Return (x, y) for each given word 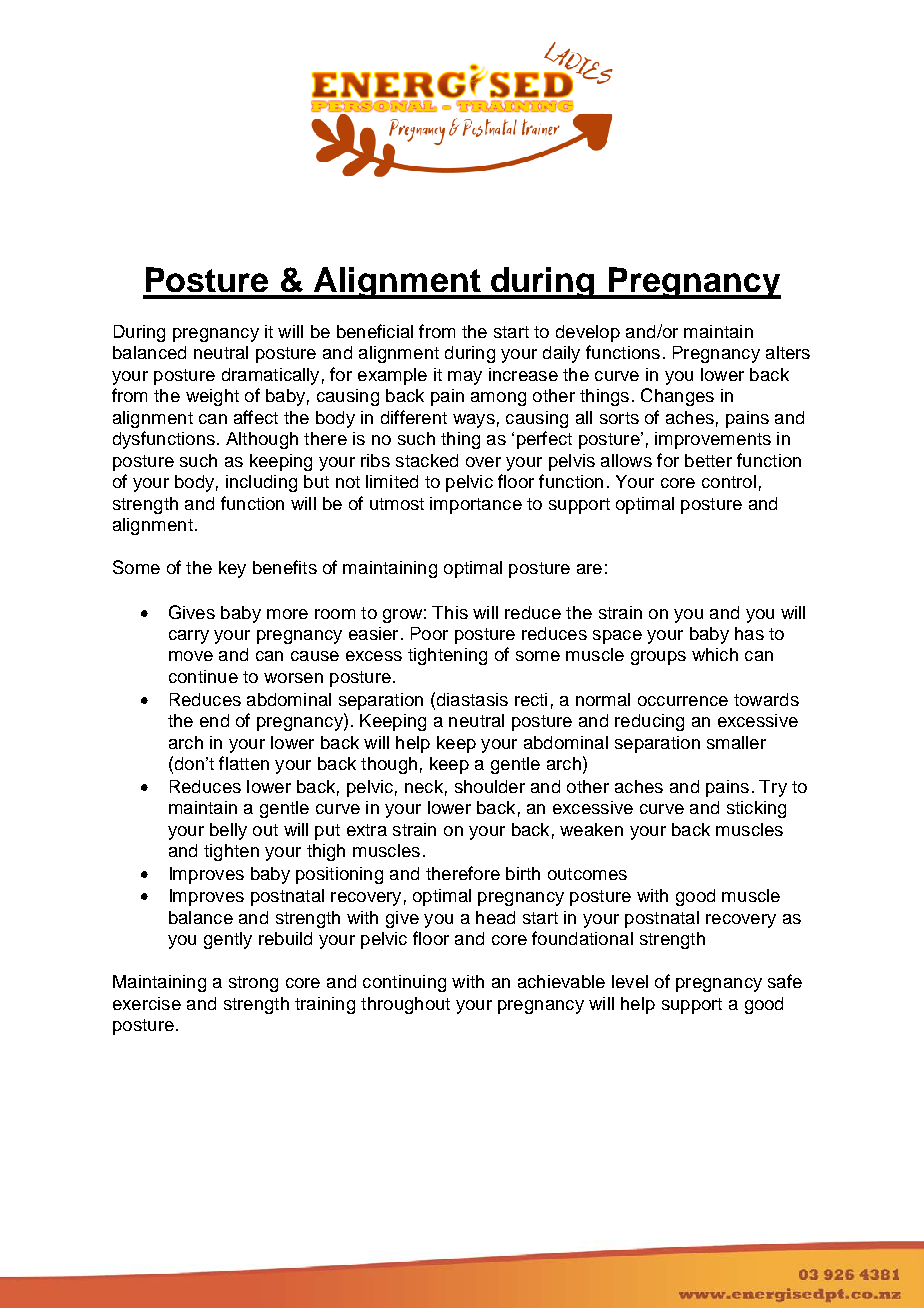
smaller (736, 742)
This (450, 612)
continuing (404, 983)
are (589, 569)
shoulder (490, 786)
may (465, 378)
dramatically (270, 376)
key (232, 569)
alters (788, 352)
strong (253, 984)
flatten (244, 763)
